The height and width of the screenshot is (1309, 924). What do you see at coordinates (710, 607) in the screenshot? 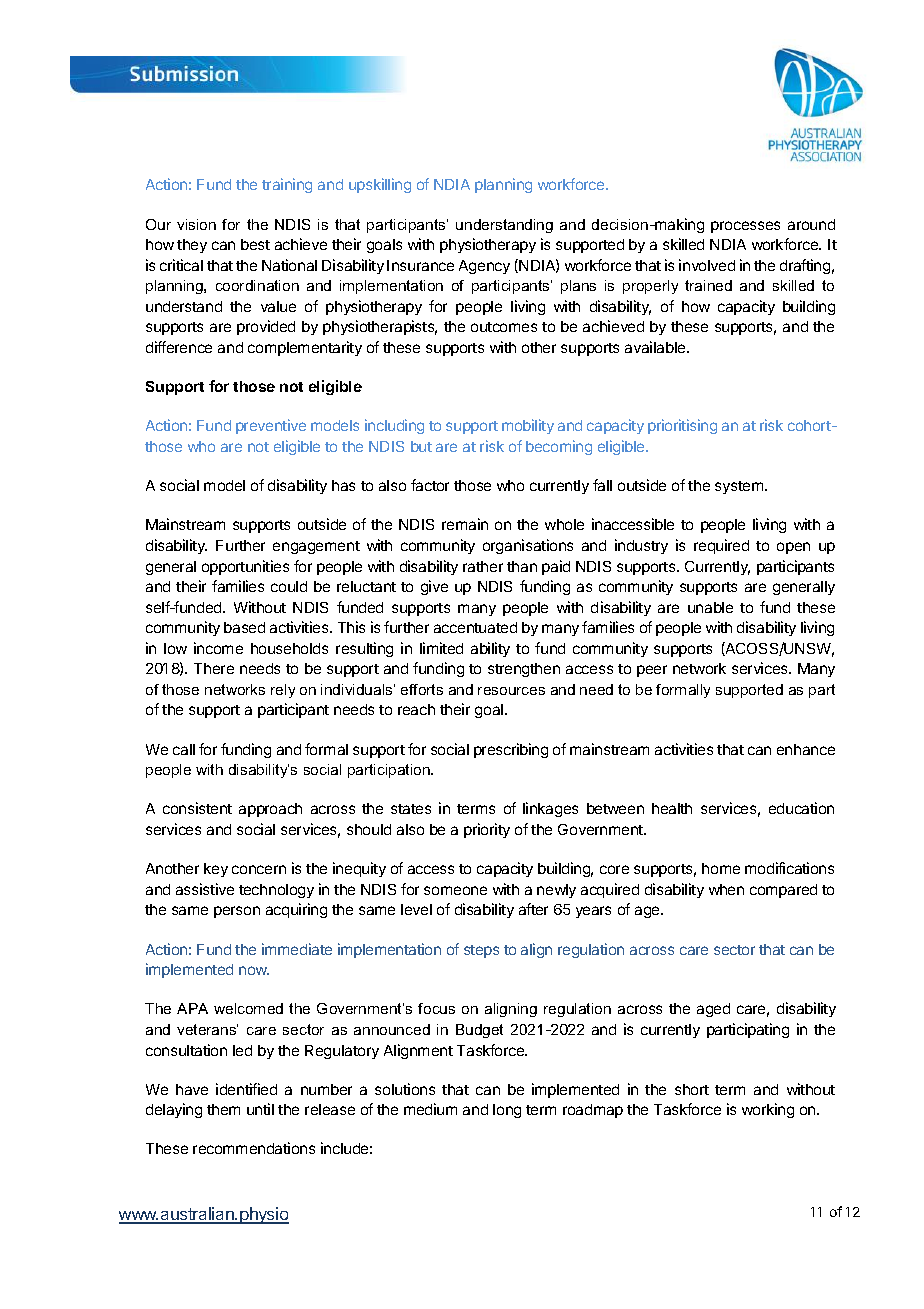
I see `unable` at bounding box center [710, 607].
